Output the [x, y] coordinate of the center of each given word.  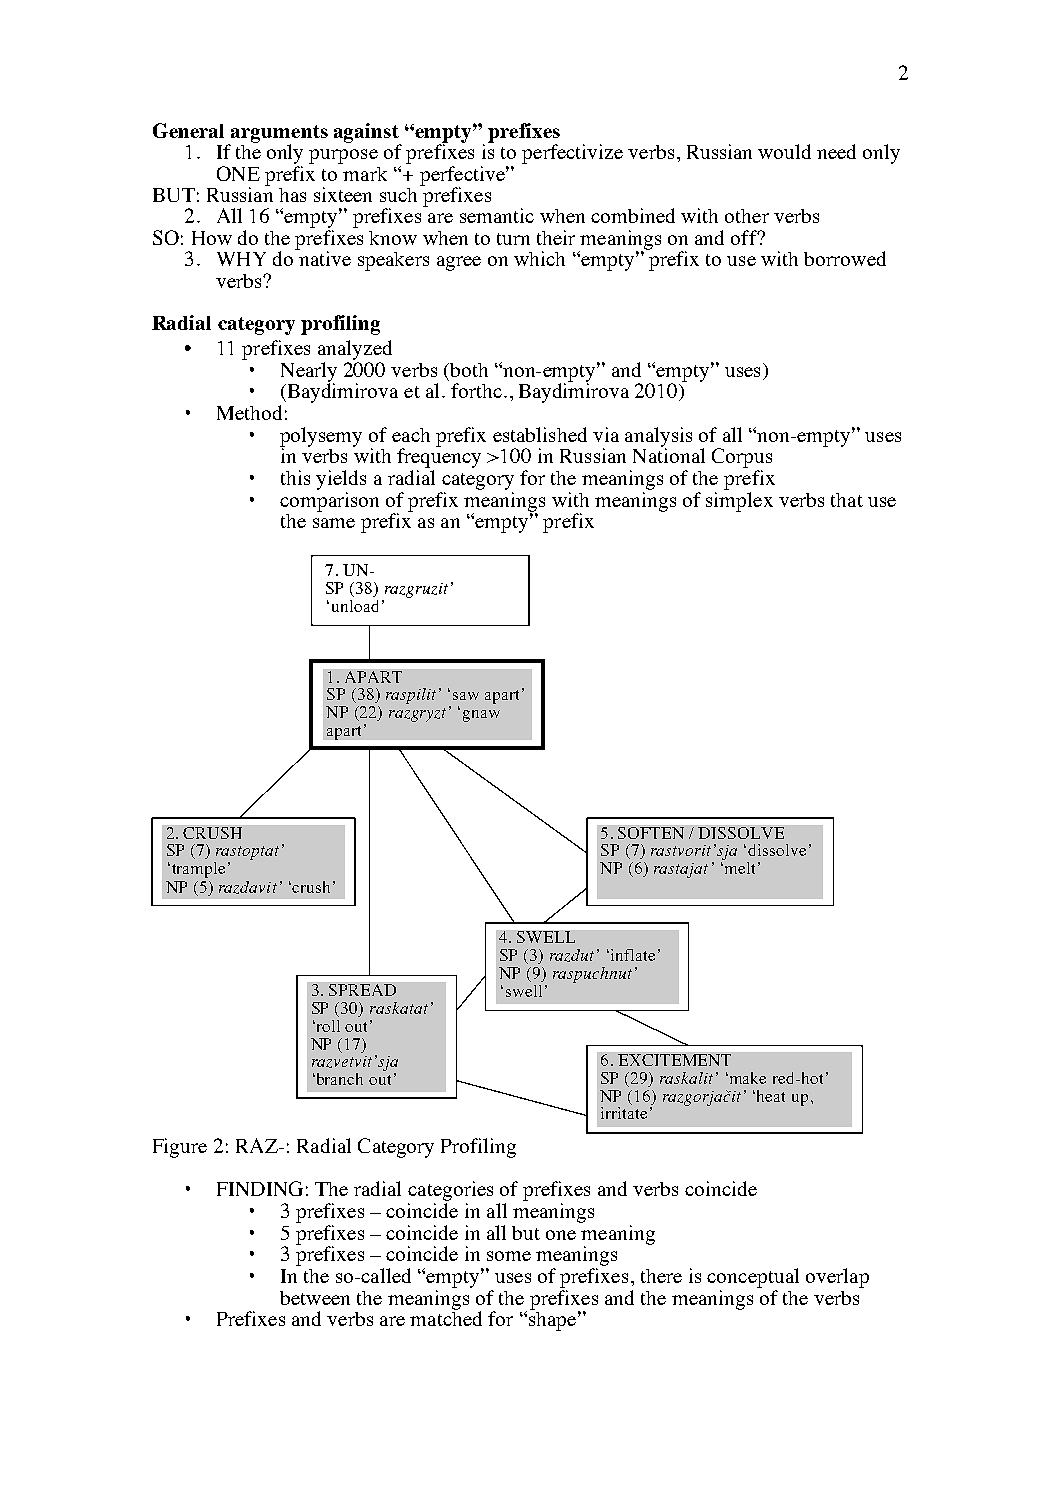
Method [249, 412]
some [509, 1256]
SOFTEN [651, 833]
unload [355, 606]
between [315, 1298]
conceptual [753, 1278]
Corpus [742, 459]
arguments [278, 135]
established [540, 434]
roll [327, 1026]
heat [771, 1096]
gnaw [481, 716]
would [784, 151]
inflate [633, 955]
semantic [497, 215]
